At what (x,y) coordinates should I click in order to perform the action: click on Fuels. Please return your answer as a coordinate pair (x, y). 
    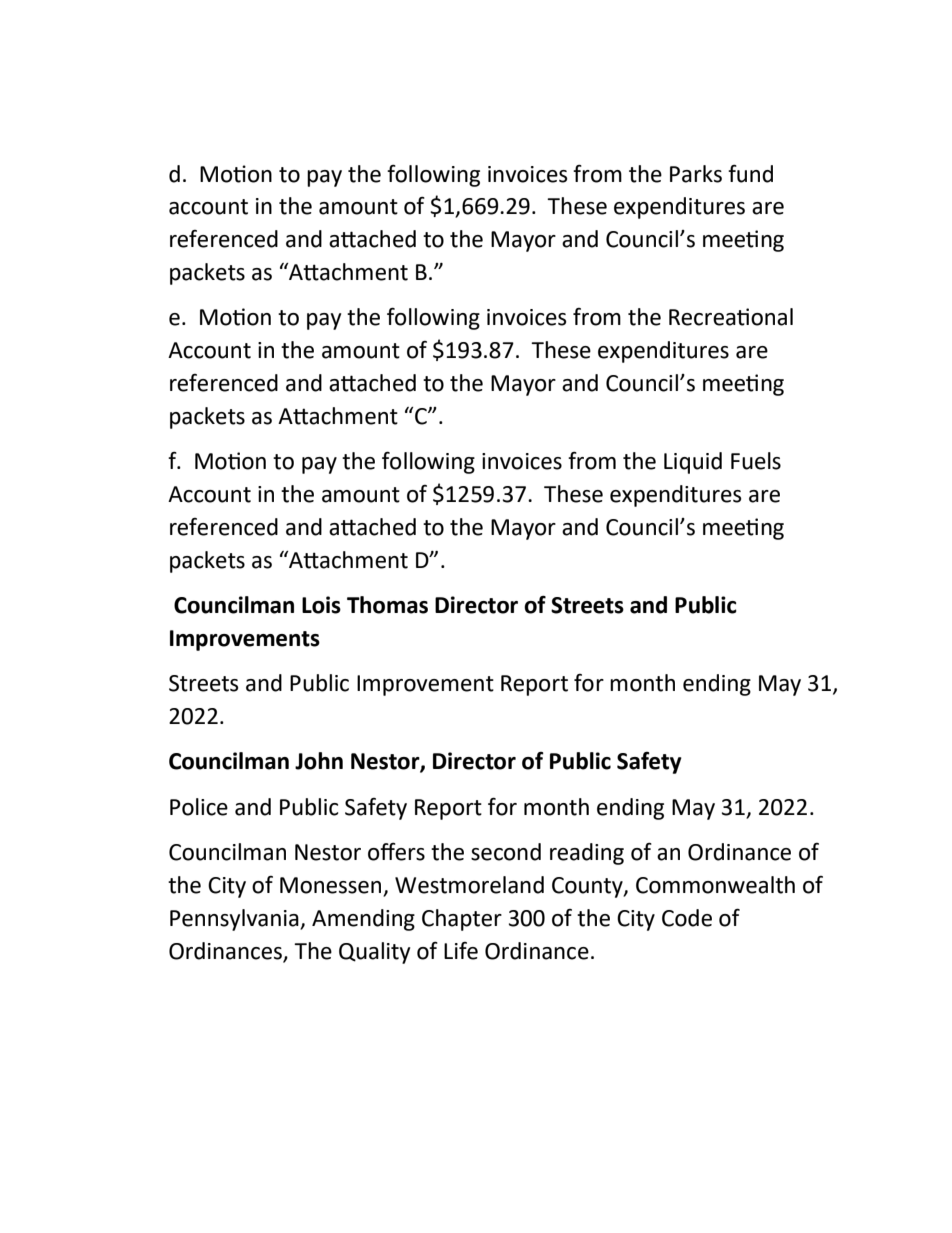
    Looking at the image, I should click on (756, 461).
